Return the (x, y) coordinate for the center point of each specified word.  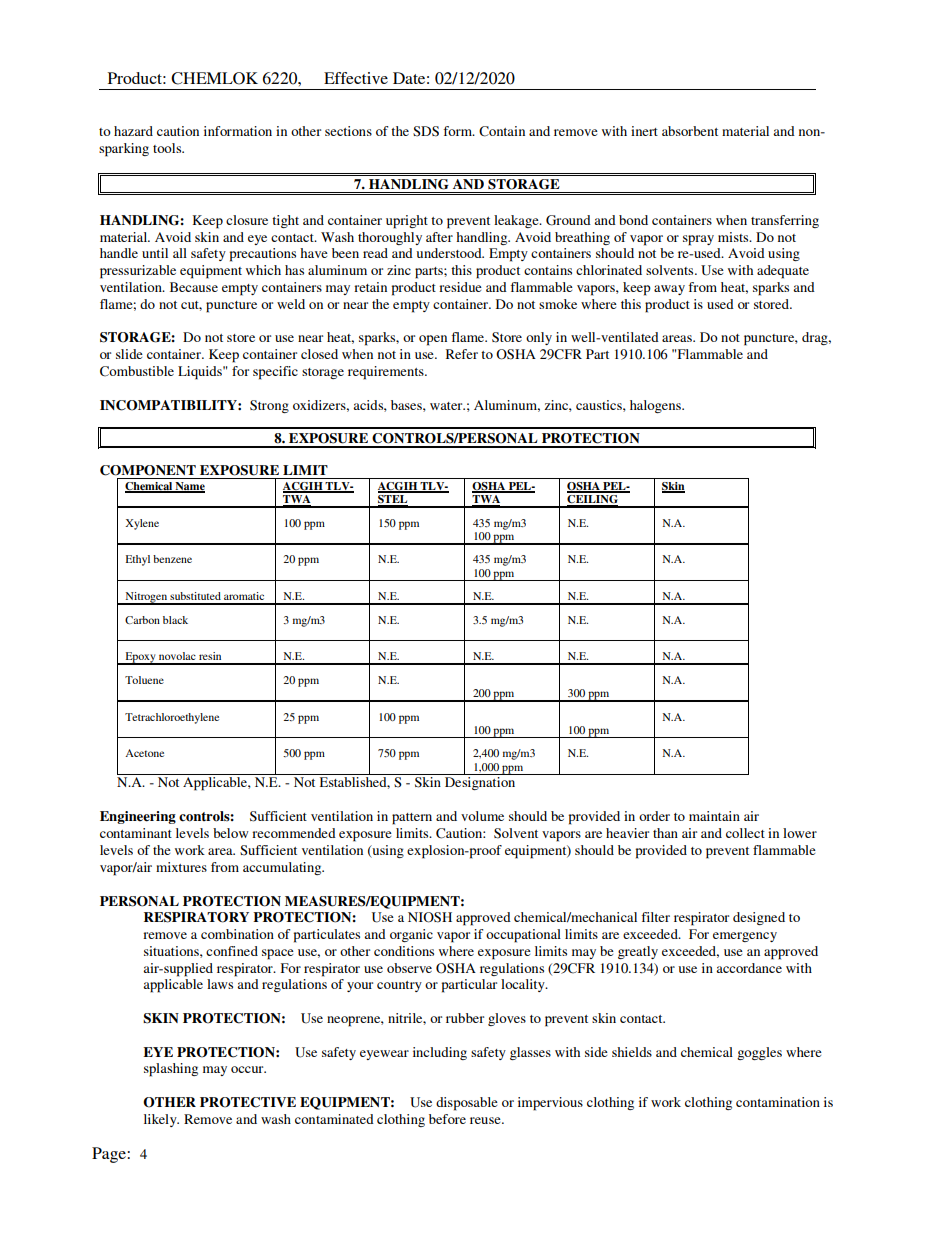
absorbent (690, 131)
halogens (656, 406)
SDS (426, 131)
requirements (387, 373)
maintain (714, 816)
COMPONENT (148, 470)
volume (482, 816)
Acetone (144, 753)
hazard (133, 131)
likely (161, 1120)
